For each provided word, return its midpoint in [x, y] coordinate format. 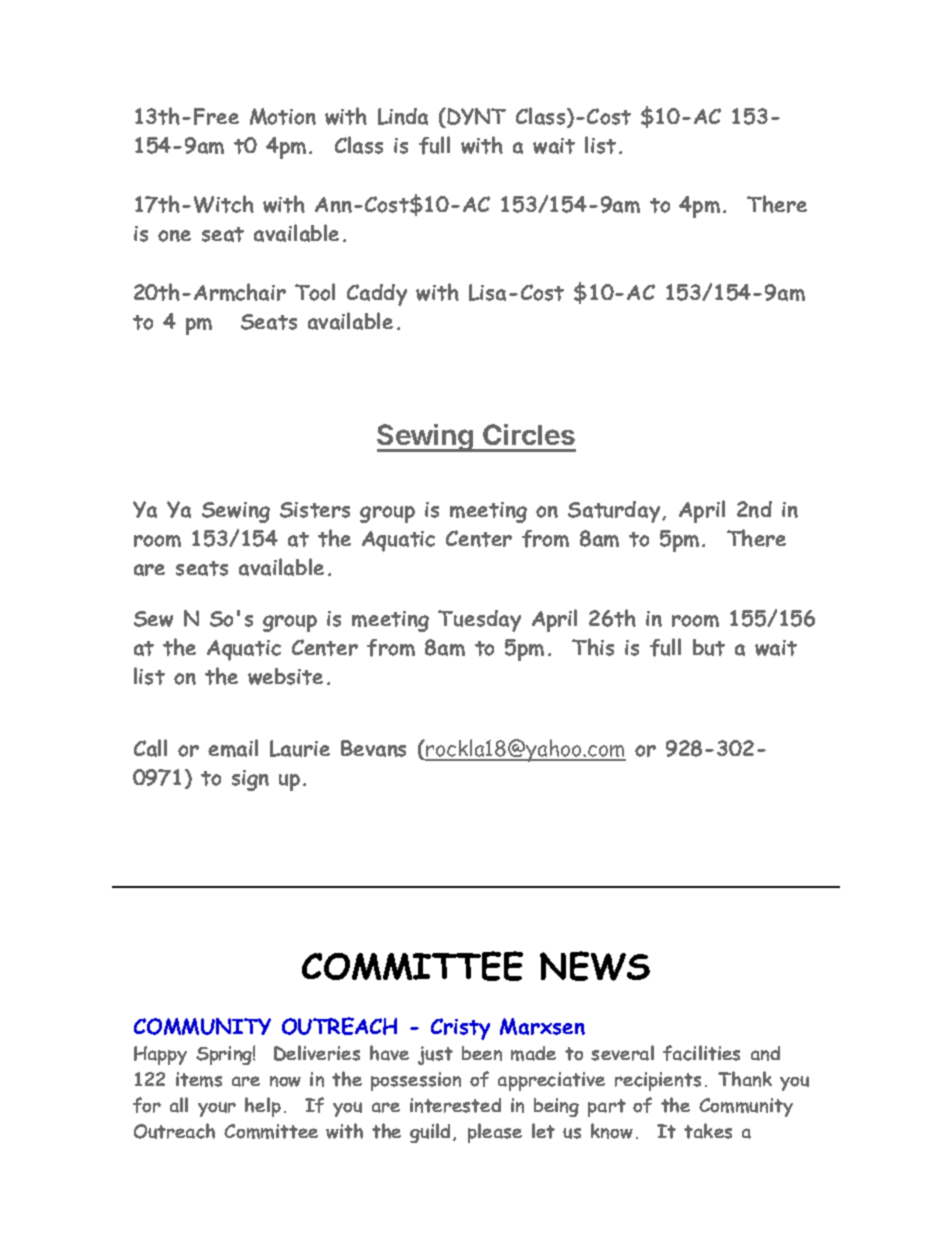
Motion [283, 116]
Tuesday [479, 621]
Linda [403, 116]
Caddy [377, 295]
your [217, 1109]
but [709, 647]
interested [455, 1105]
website [285, 676]
